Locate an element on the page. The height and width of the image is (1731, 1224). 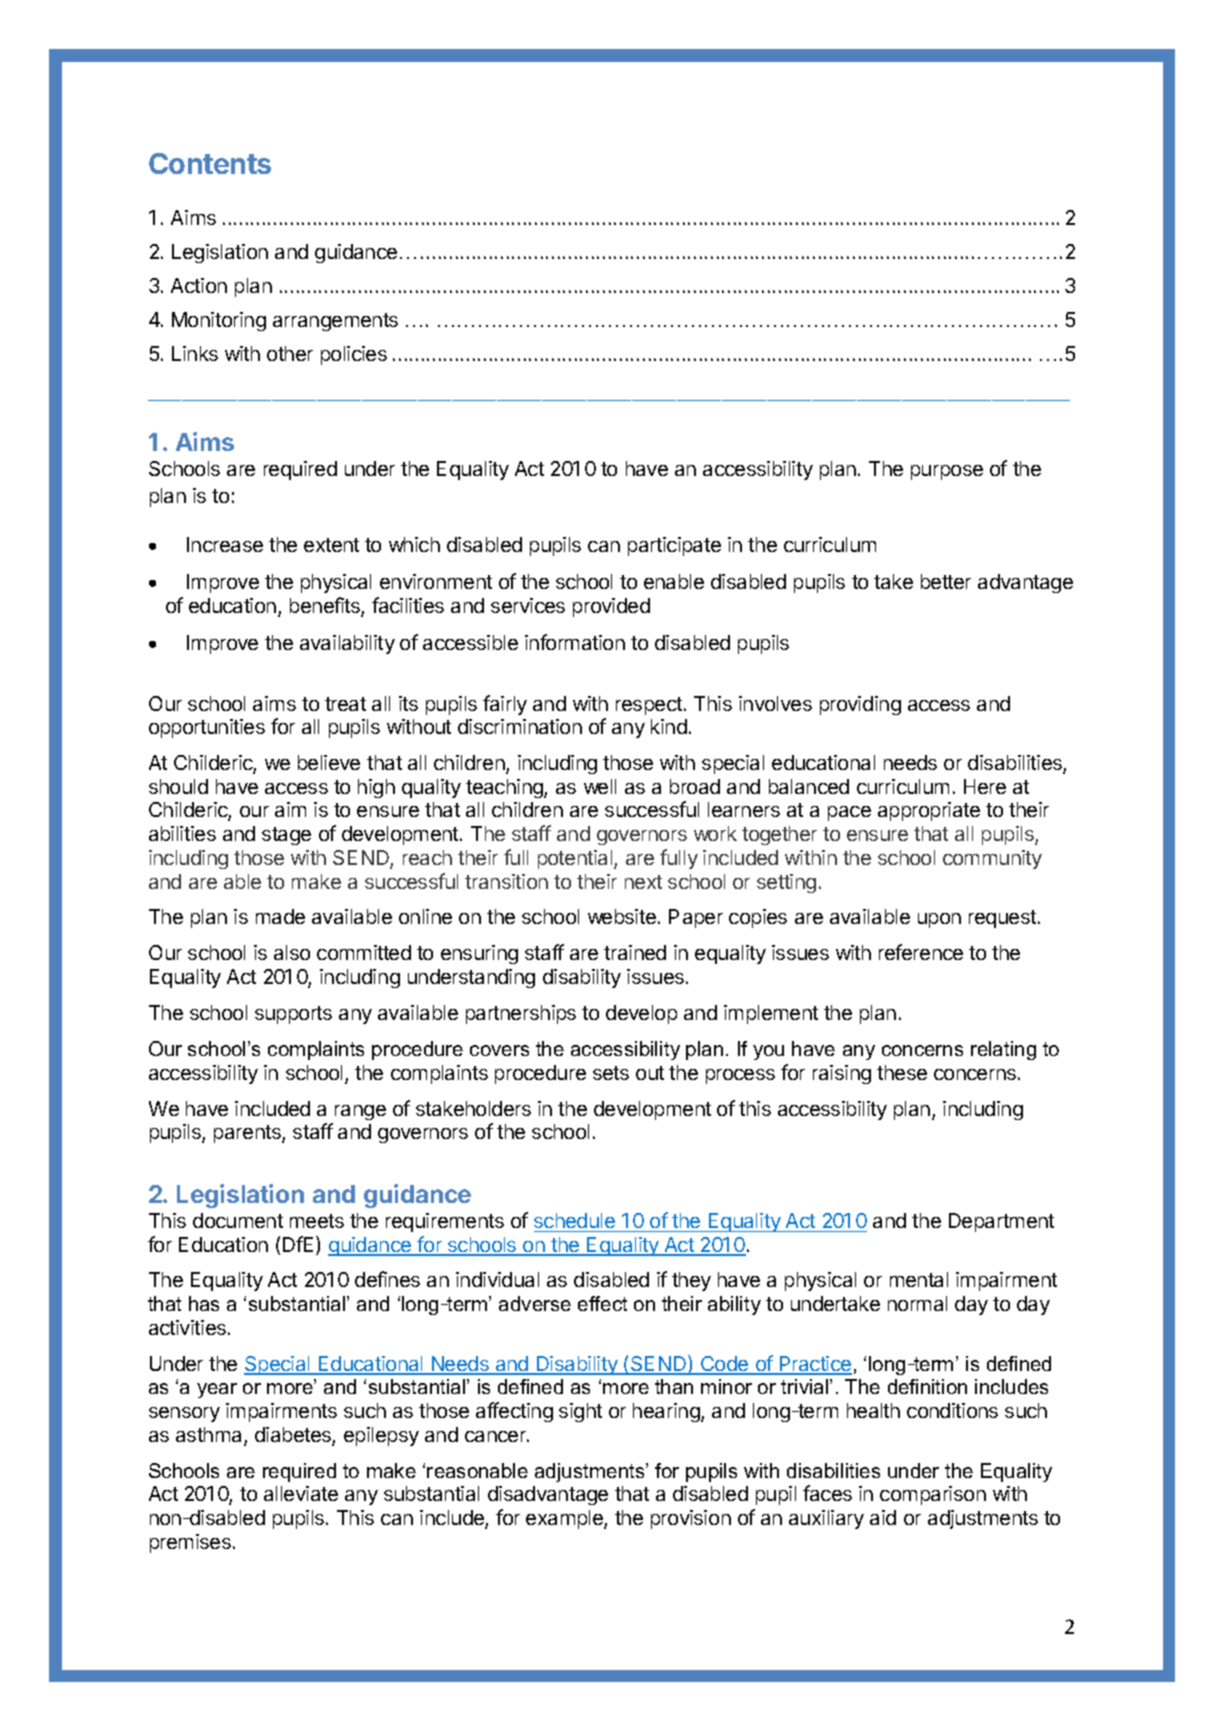
Contents is located at coordinates (210, 163).
